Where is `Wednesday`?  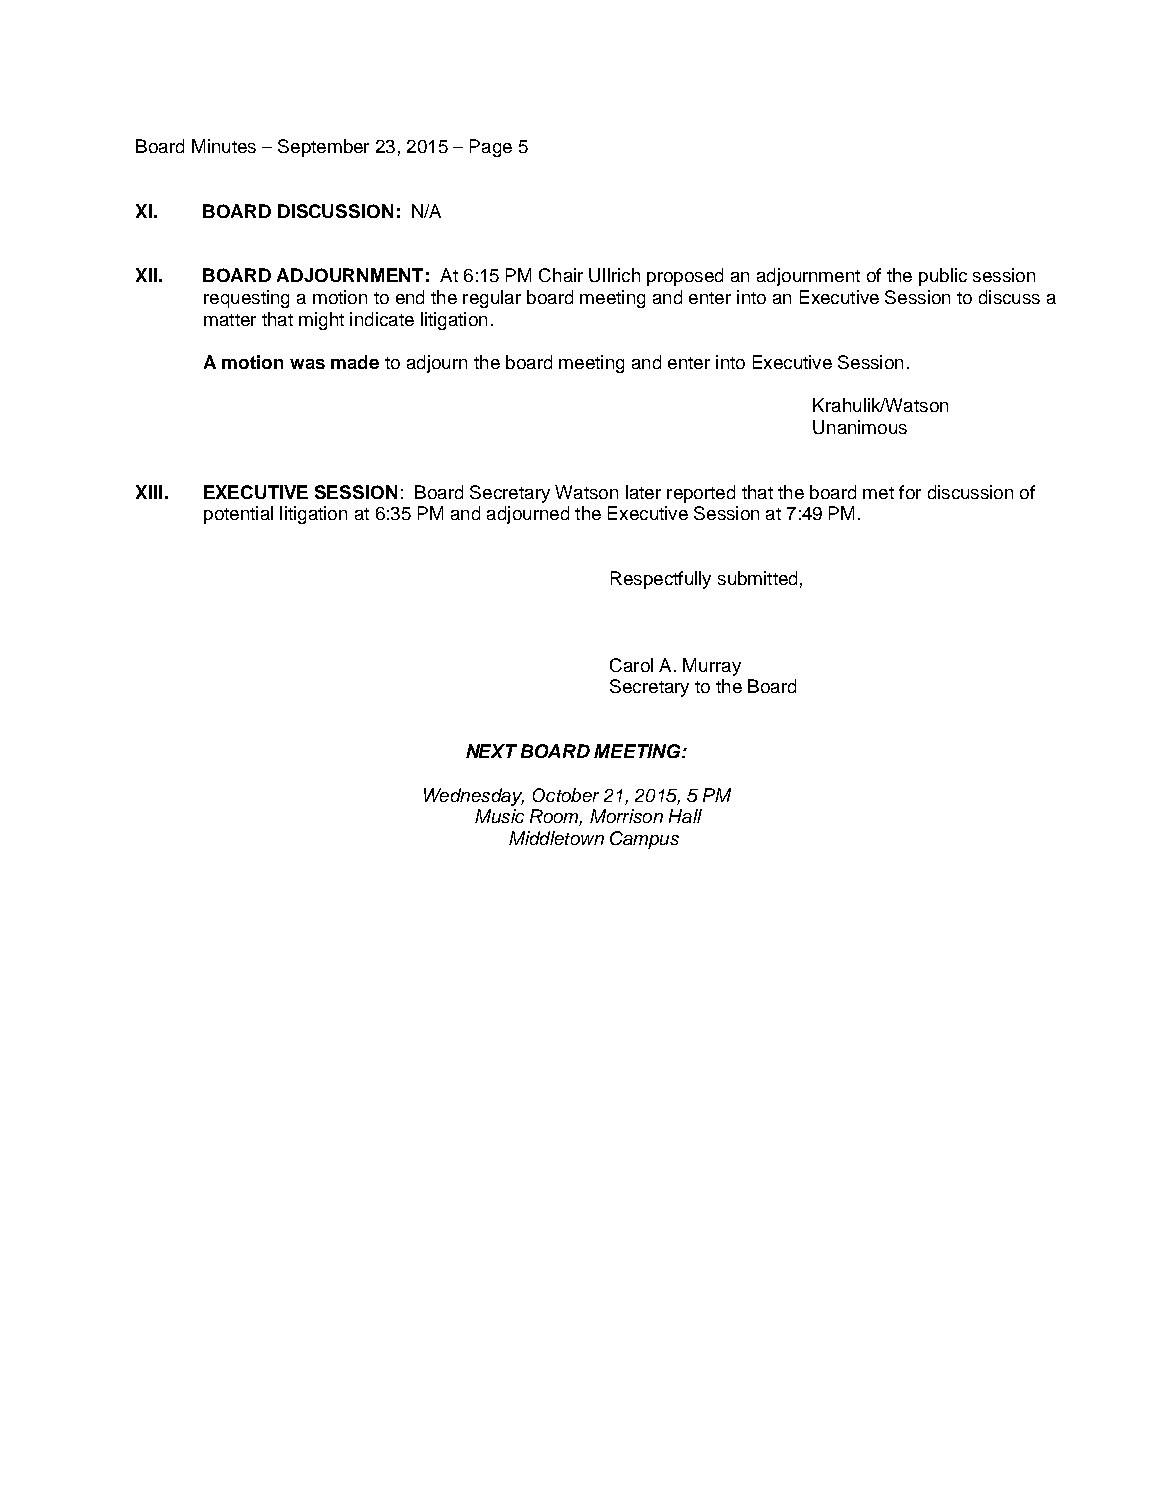
Wednesday is located at coordinates (474, 797).
